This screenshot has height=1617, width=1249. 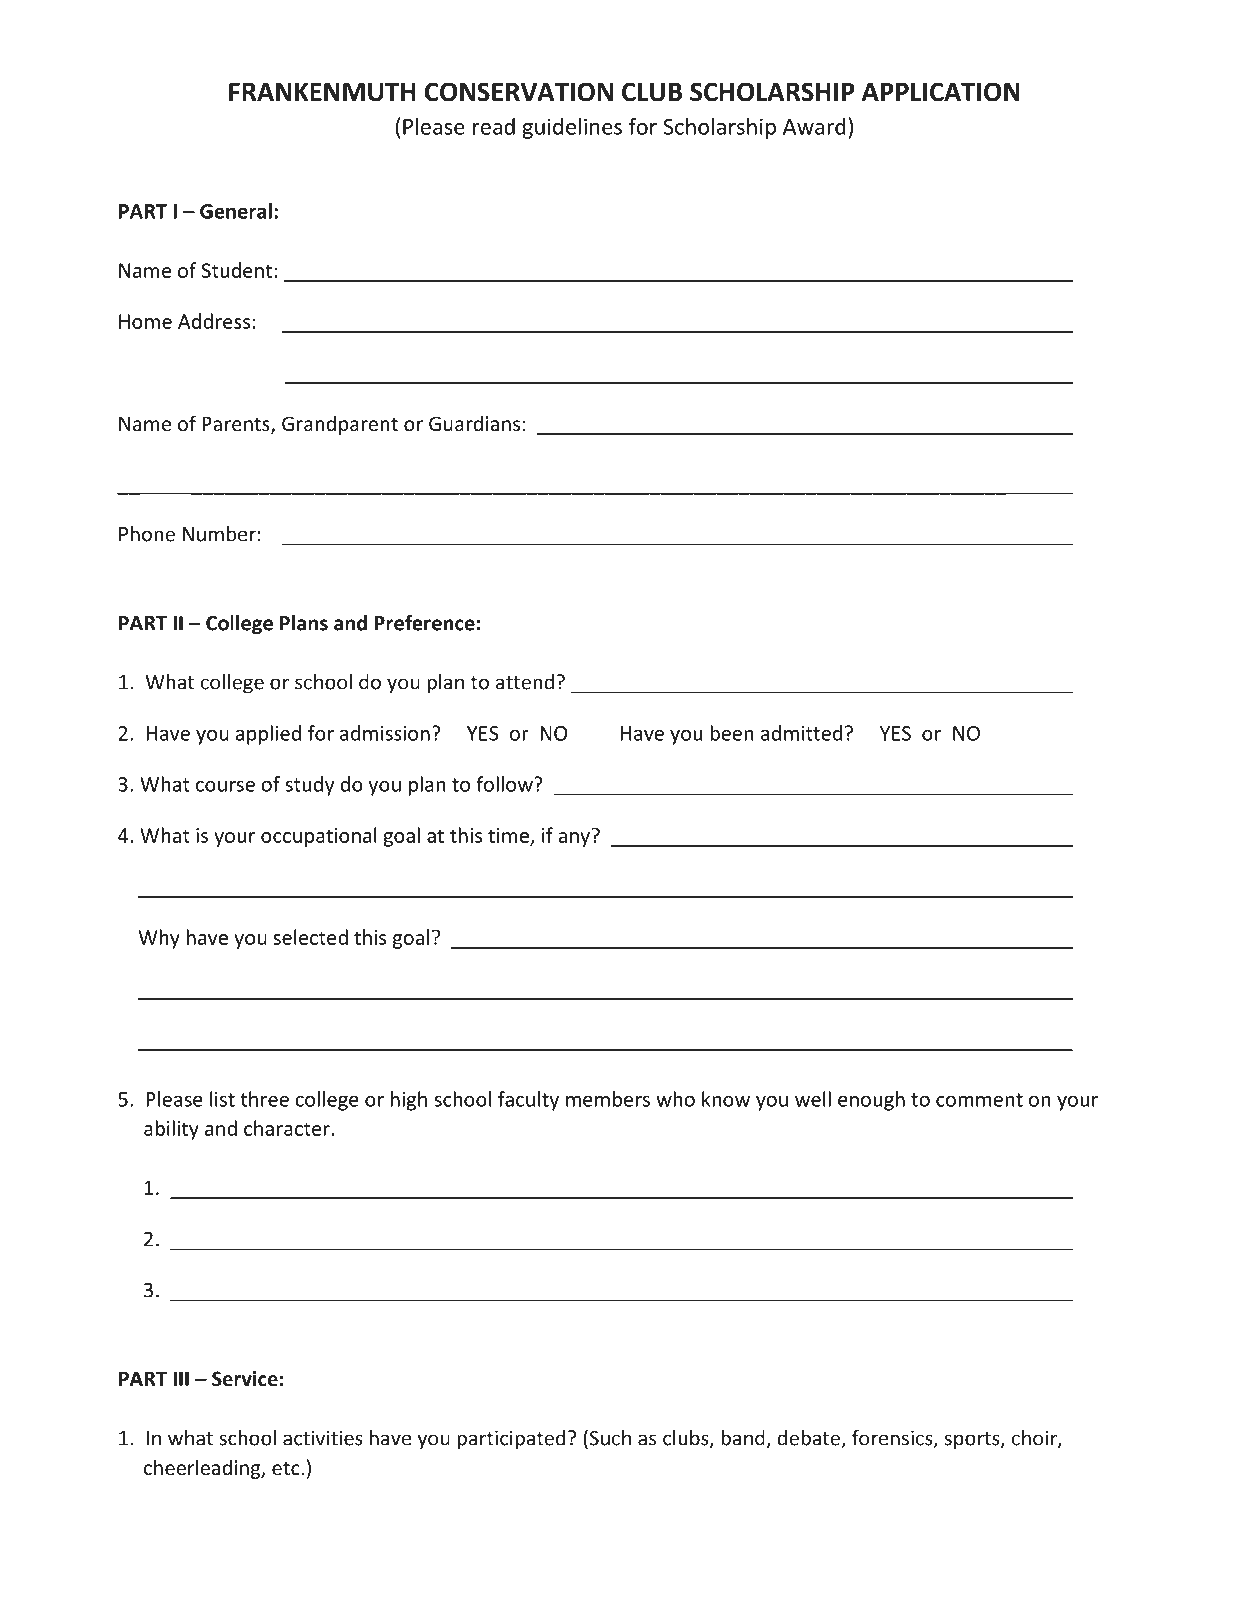 I want to click on attend, so click(x=525, y=682).
